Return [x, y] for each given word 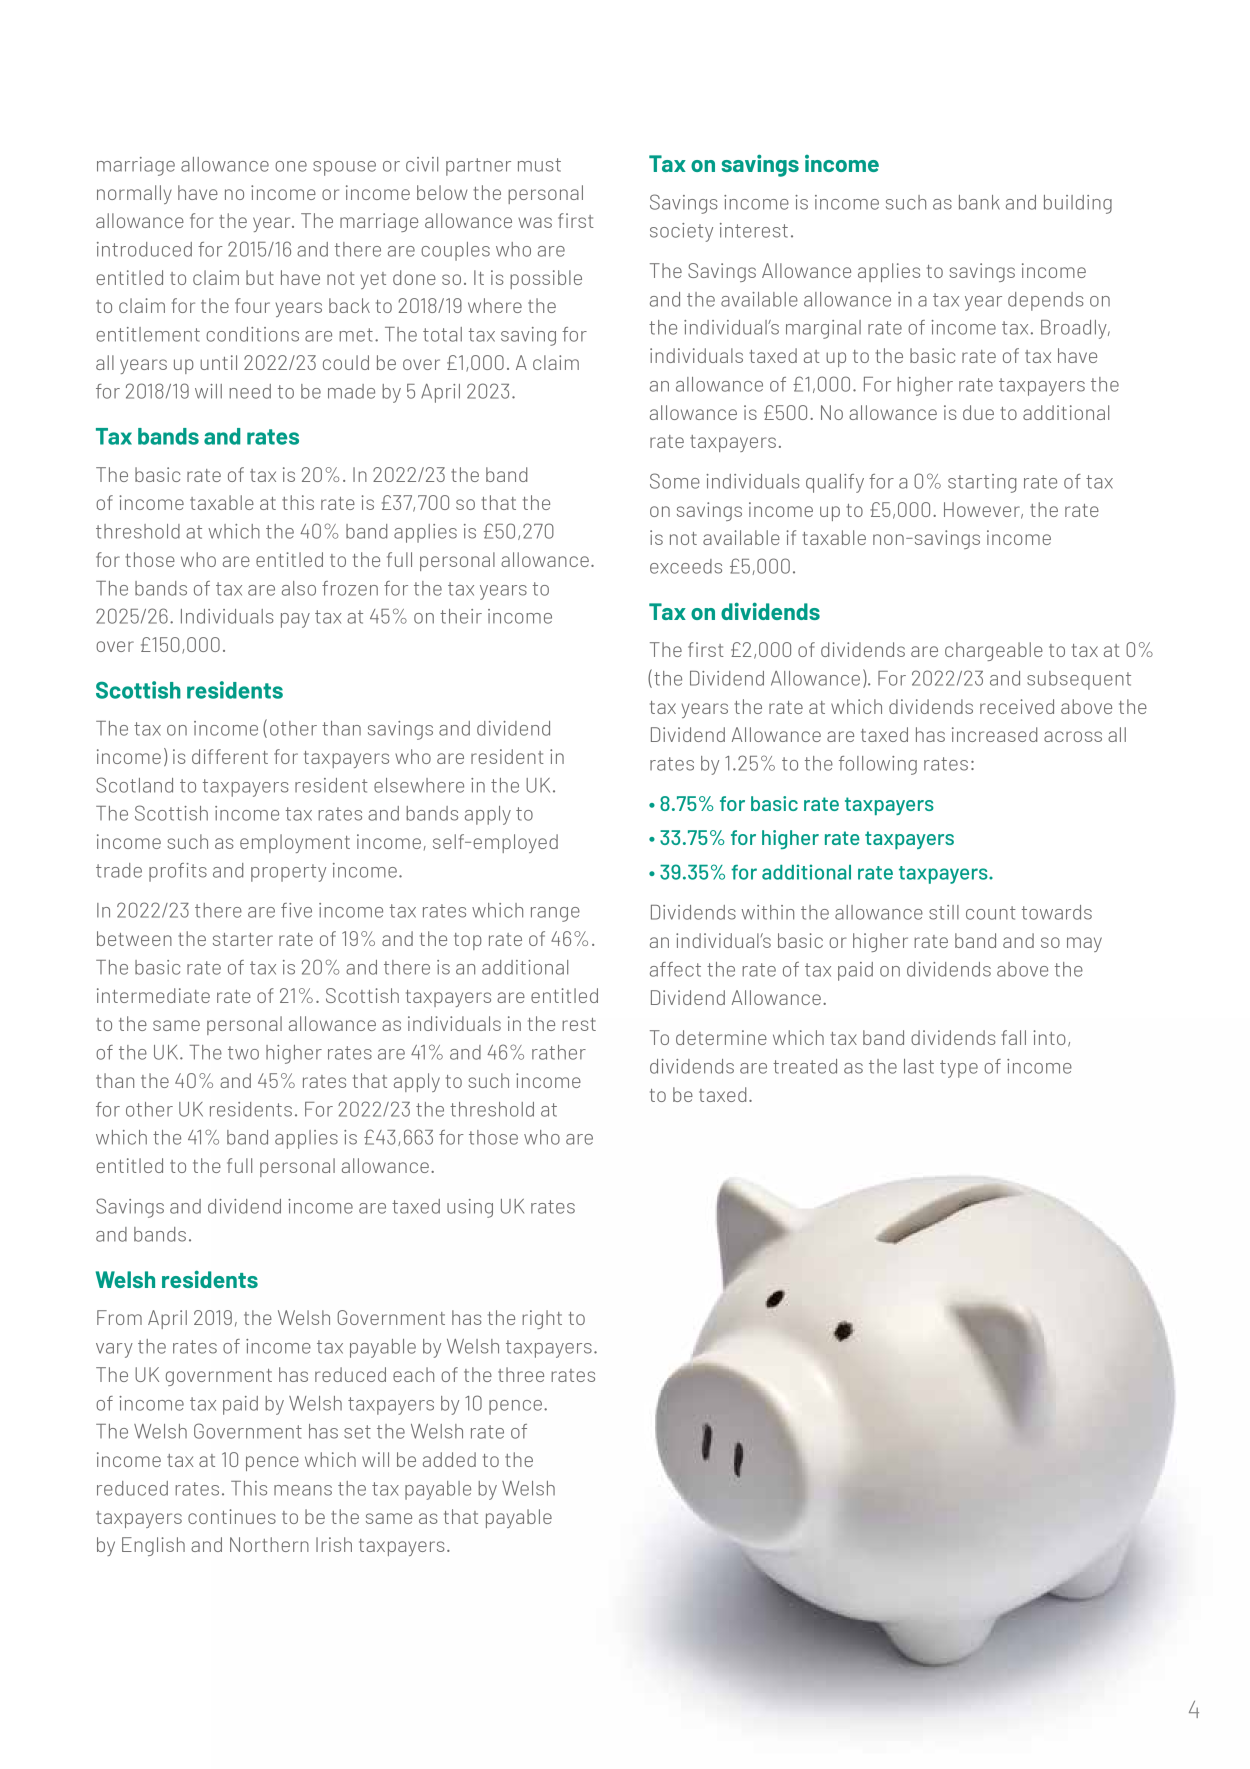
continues [232, 1516]
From [119, 1317]
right [542, 1319]
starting [982, 483]
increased [994, 734]
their [461, 616]
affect [675, 969]
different [230, 756]
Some [675, 481]
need [250, 391]
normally [134, 194]
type [959, 1069]
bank [979, 202]
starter [243, 939]
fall [1014, 1037]
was [535, 222]
